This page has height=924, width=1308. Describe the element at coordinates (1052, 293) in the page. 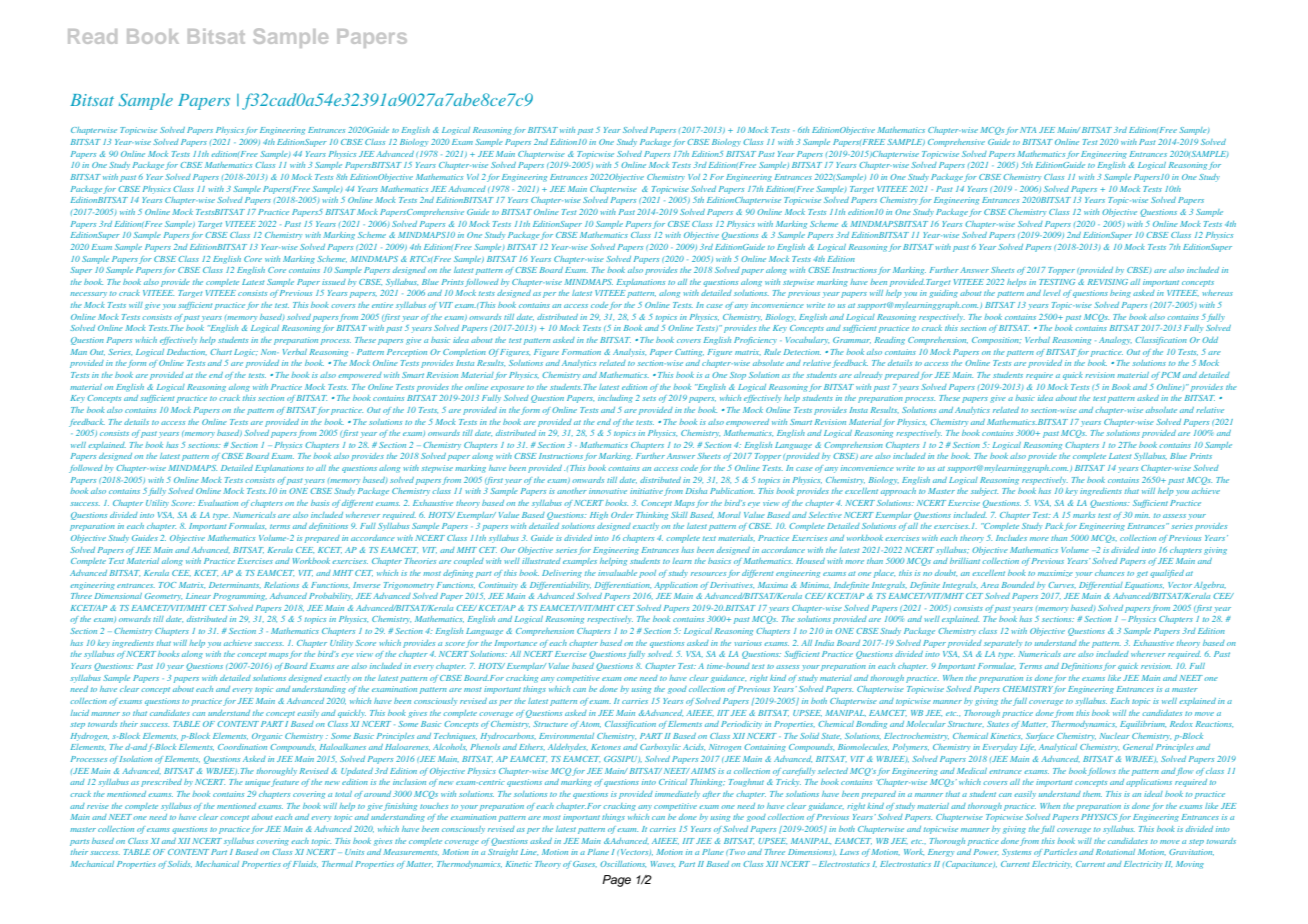

I see `level` at that location.
